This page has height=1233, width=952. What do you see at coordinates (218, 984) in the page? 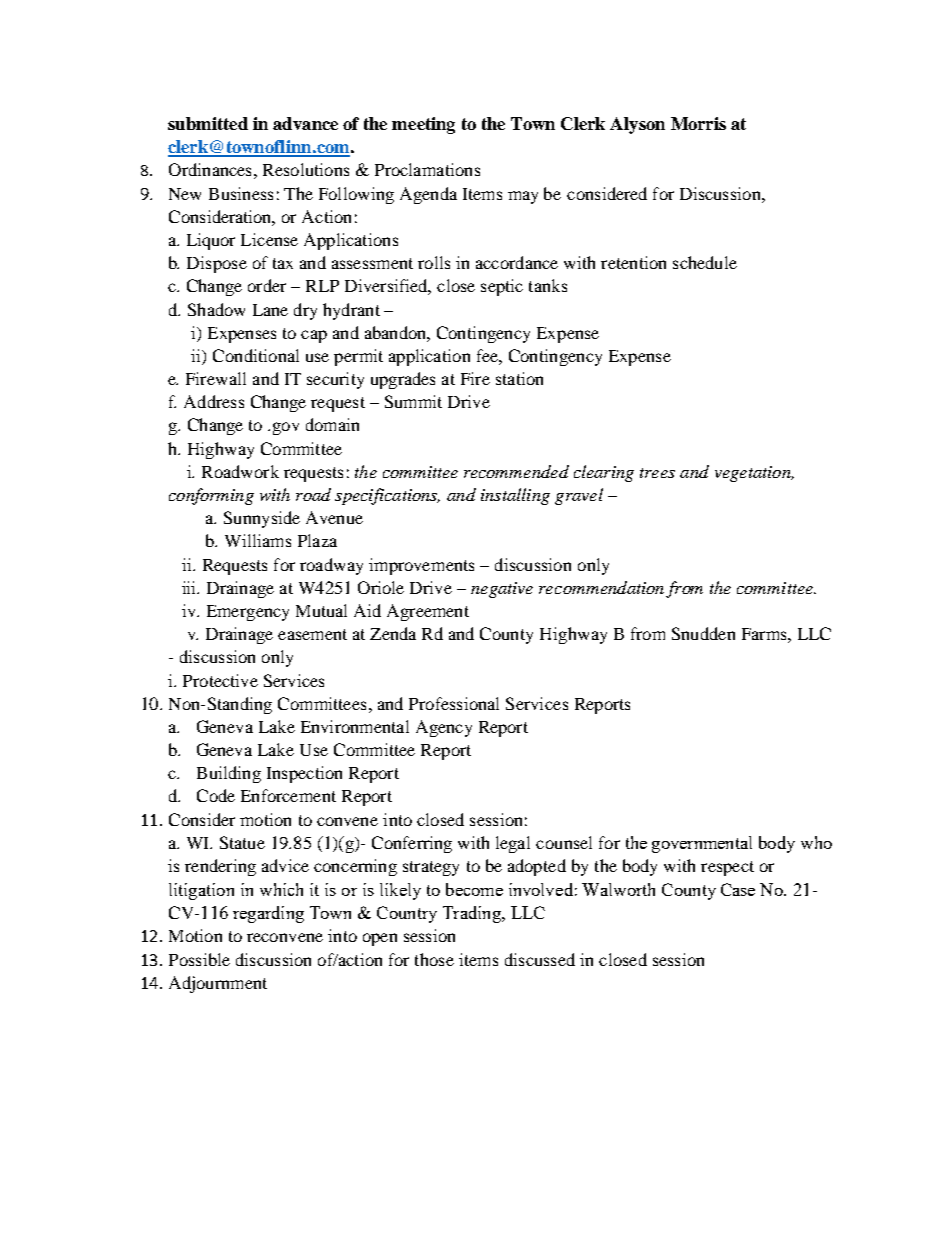
I see `Adjournment` at bounding box center [218, 984].
